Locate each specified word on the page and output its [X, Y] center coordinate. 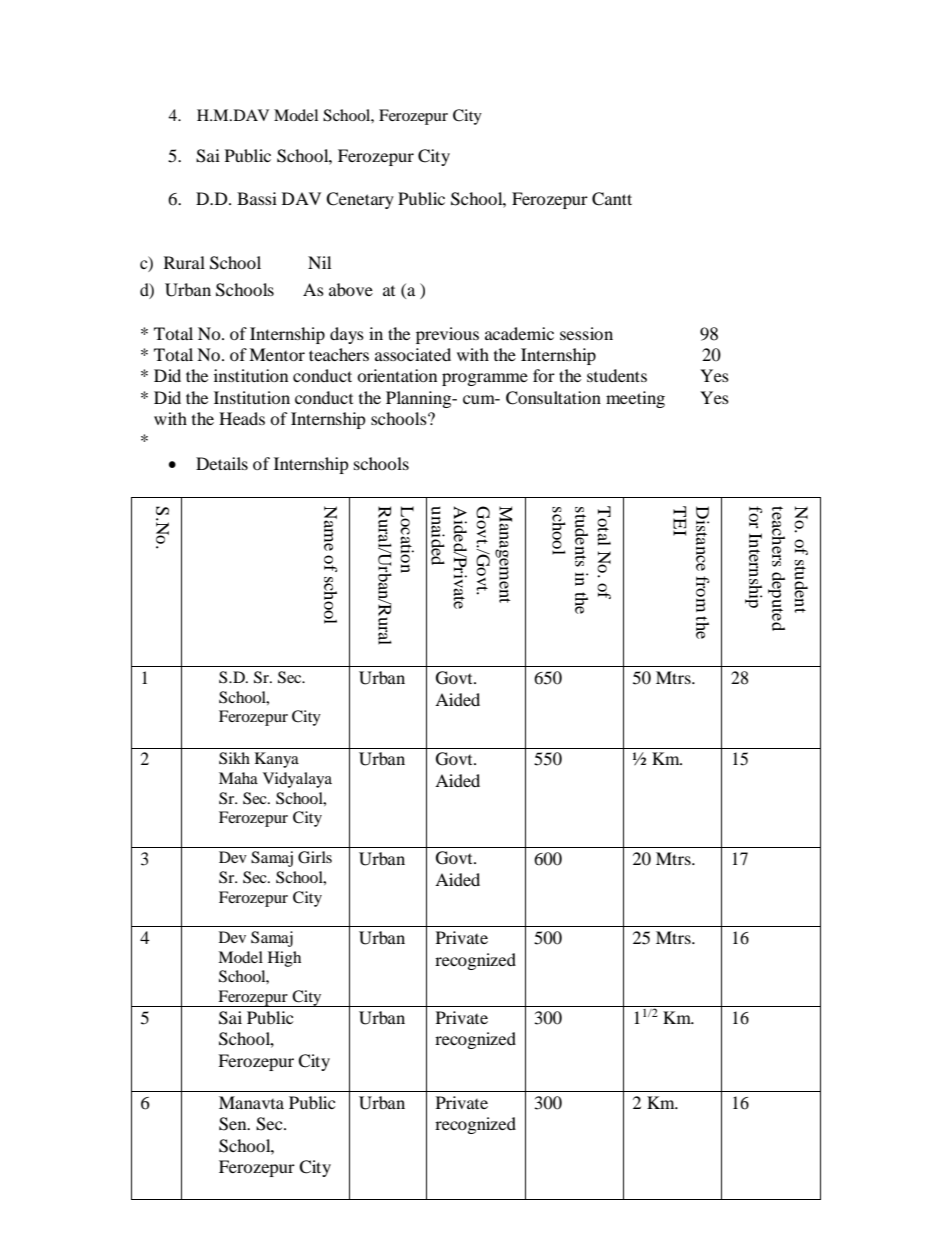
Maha [238, 778]
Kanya [277, 760]
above [351, 289]
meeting [635, 399]
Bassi [257, 198]
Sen [234, 1124]
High [284, 959]
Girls [315, 857]
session [586, 333]
